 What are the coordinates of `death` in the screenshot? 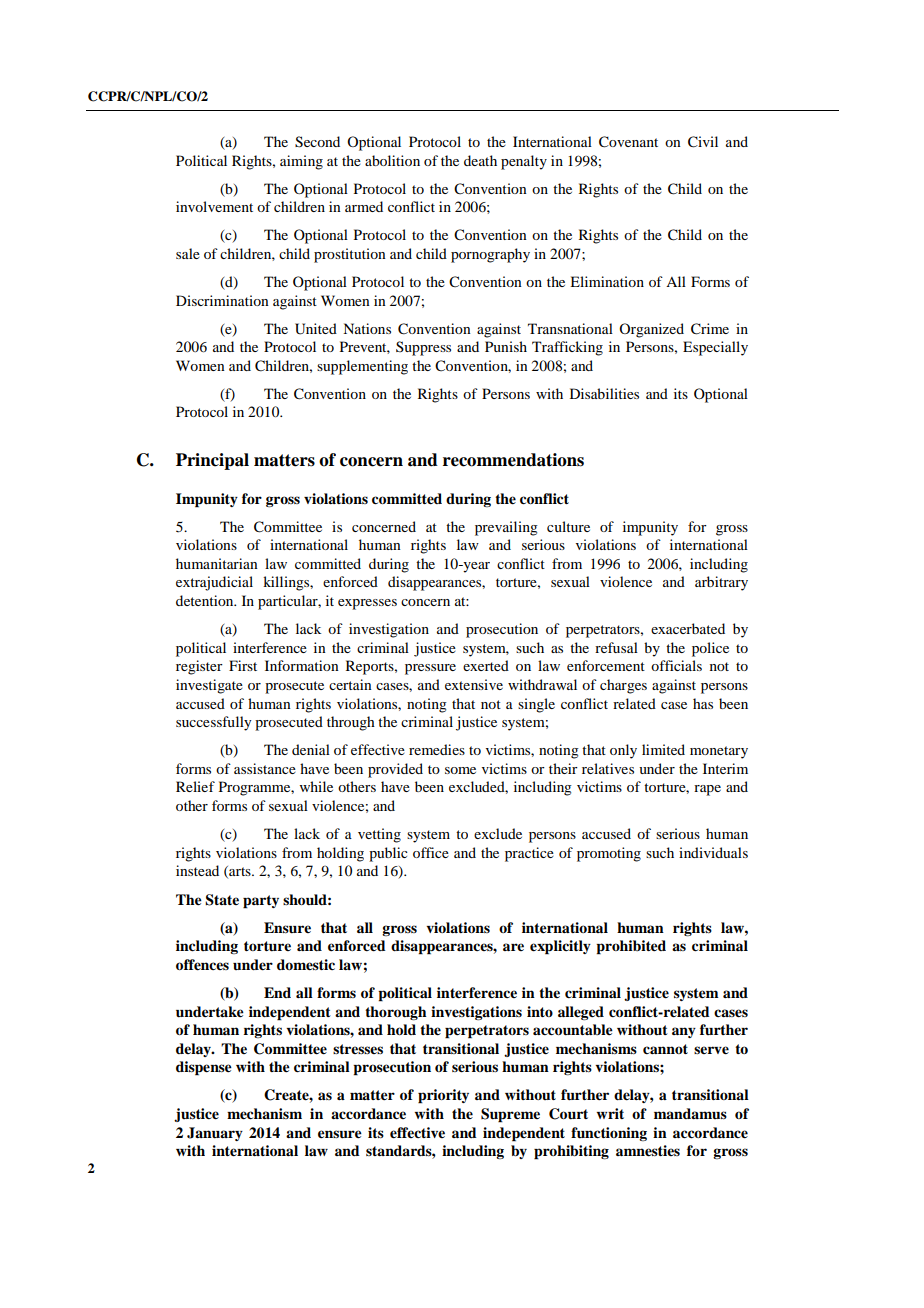 It's located at (480, 160).
